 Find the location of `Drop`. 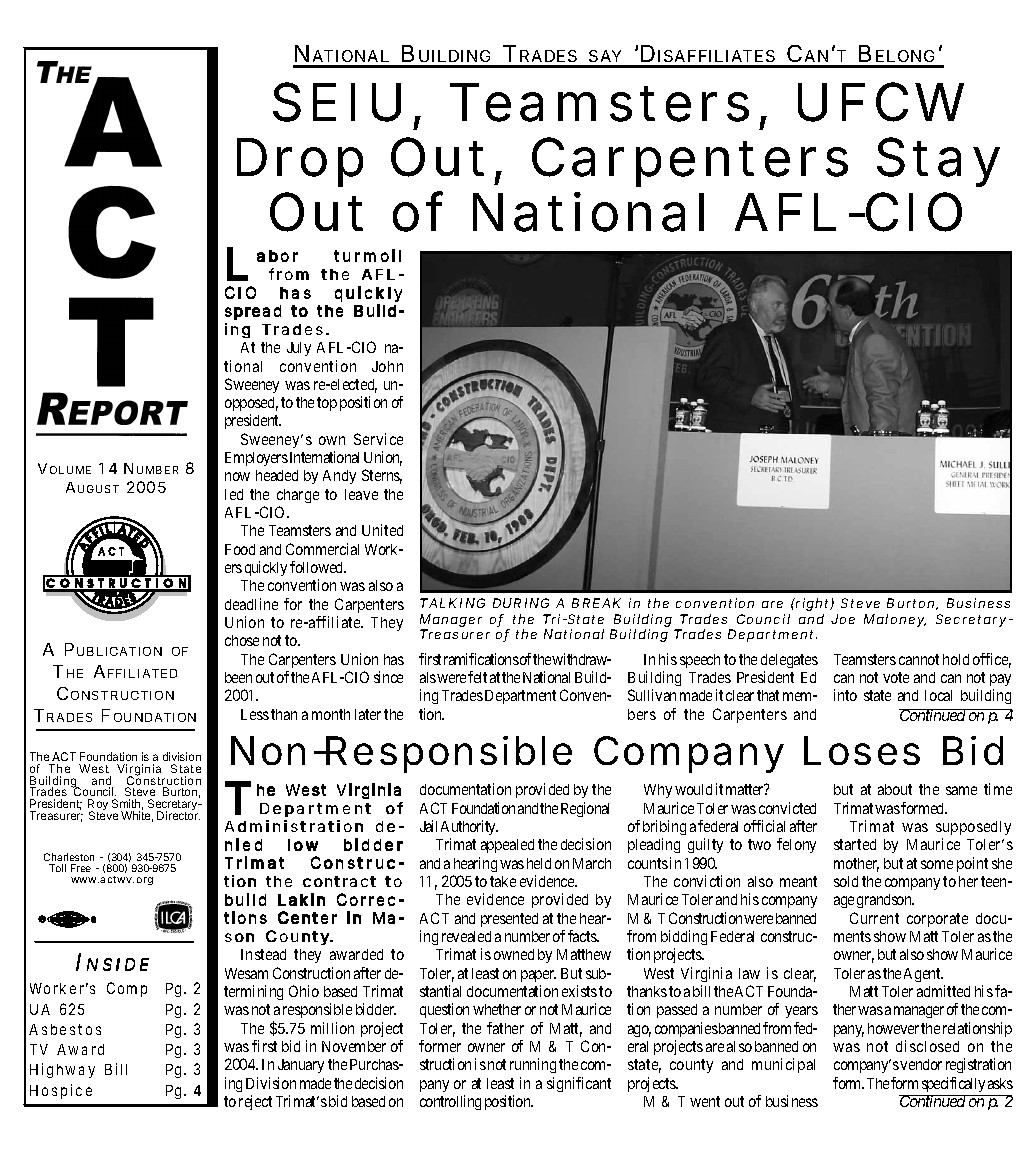

Drop is located at coordinates (300, 162).
